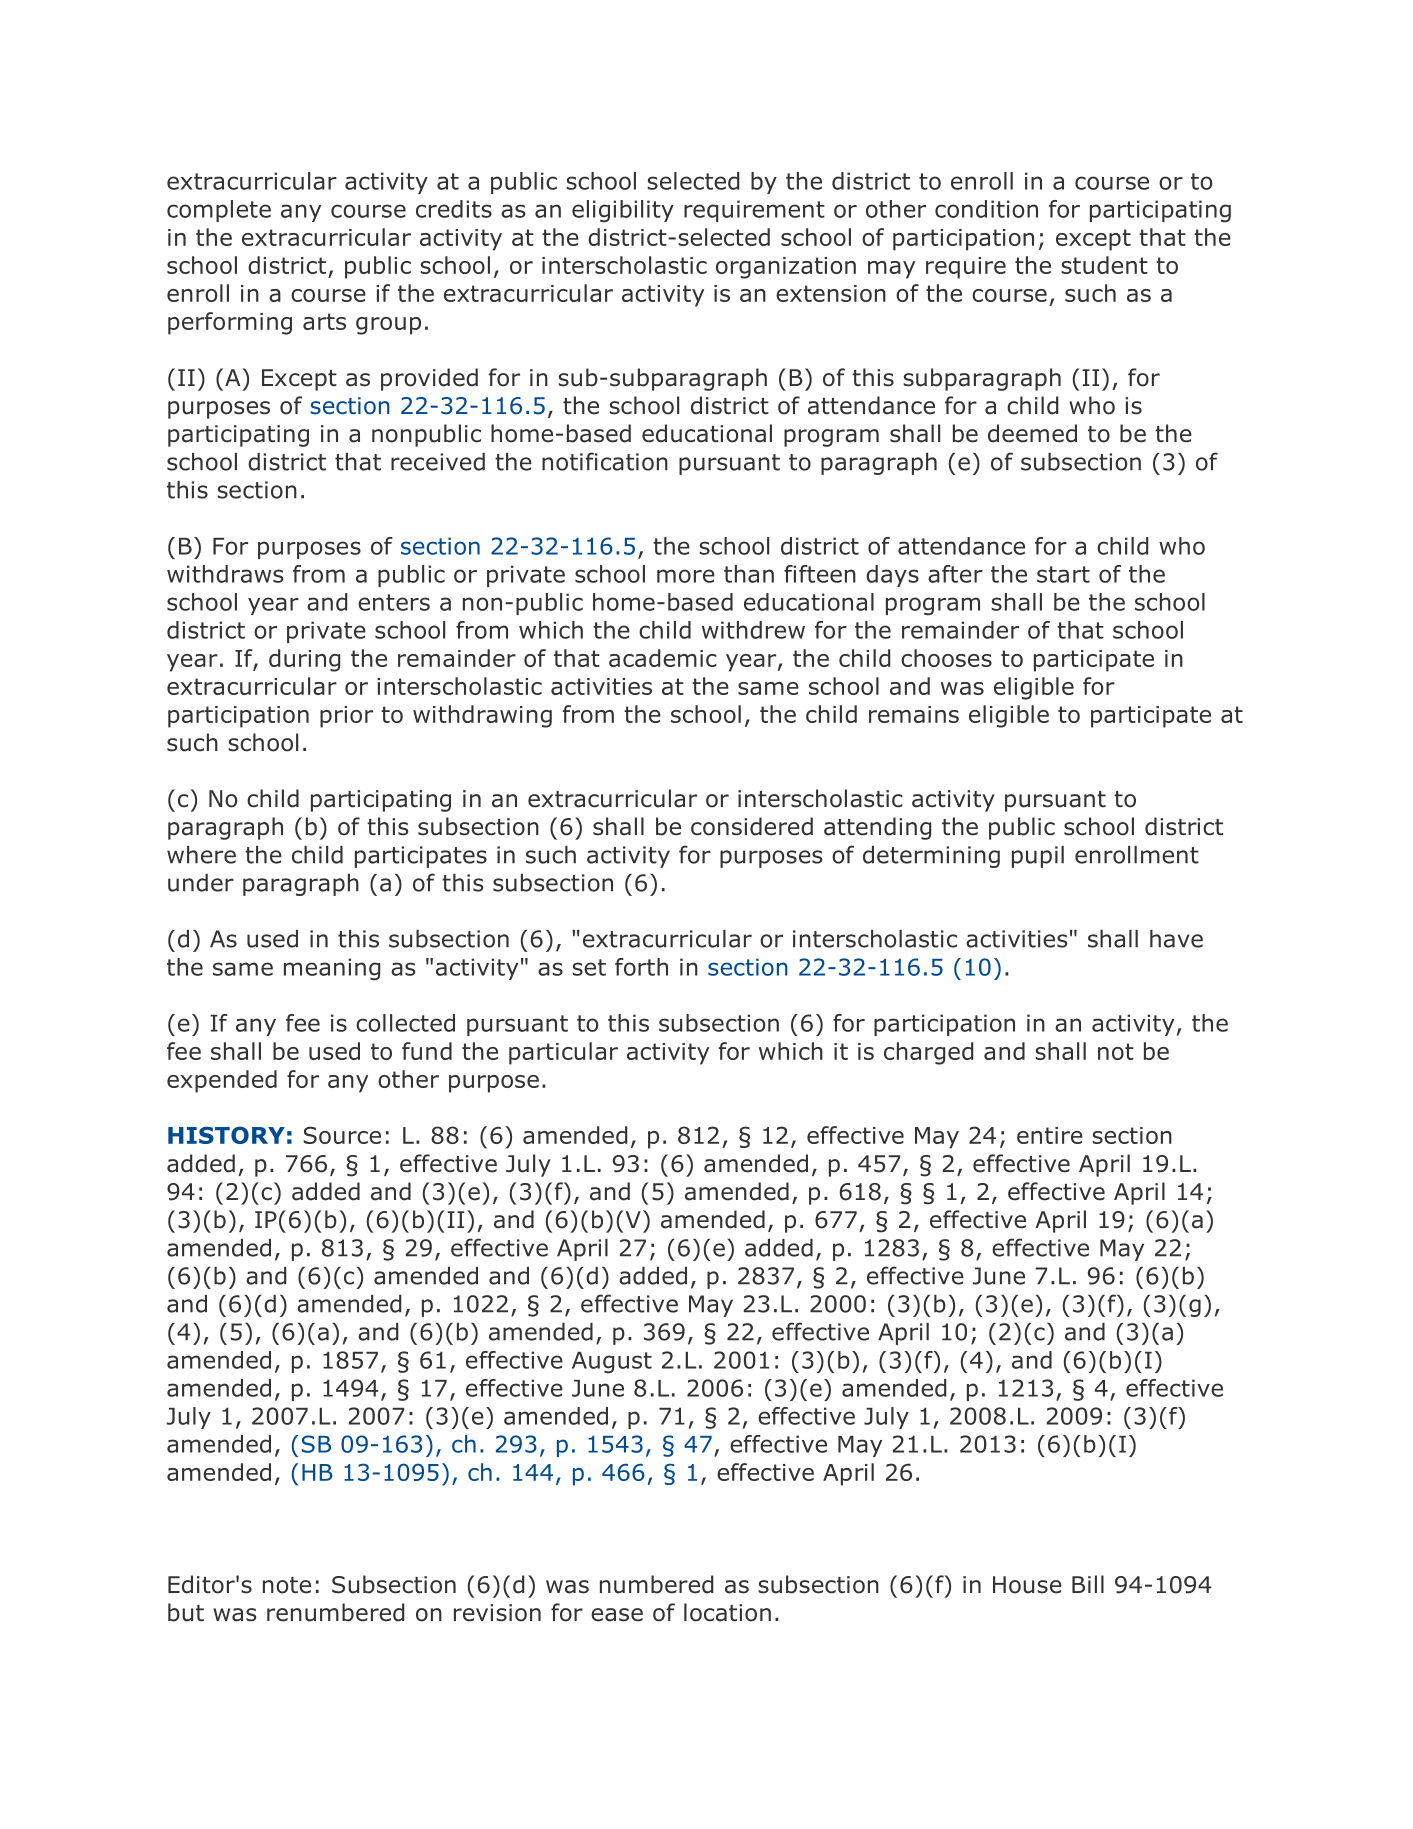  Describe the element at coordinates (342, 1135) in the page. I see `Source` at that location.
